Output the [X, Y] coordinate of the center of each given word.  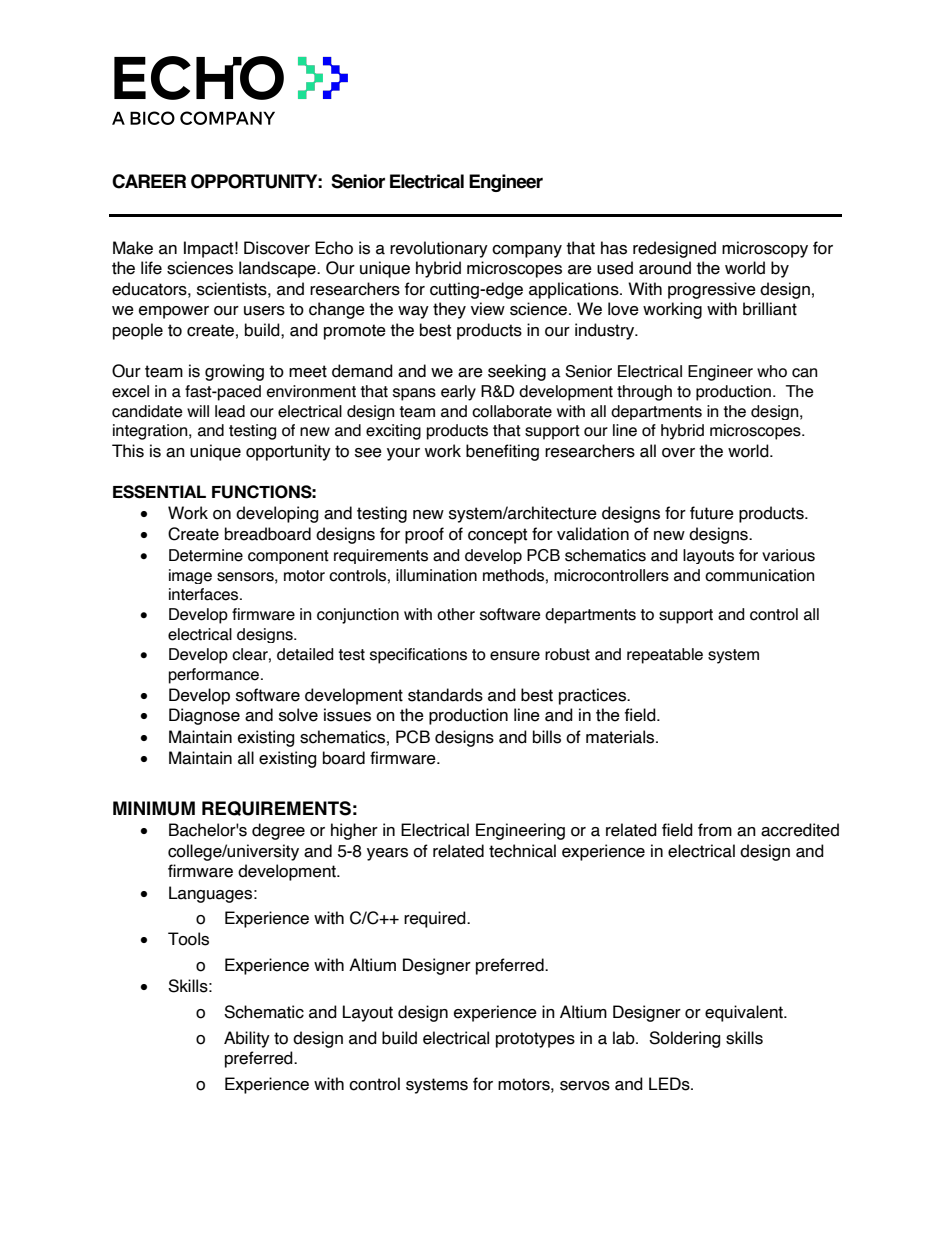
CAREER [149, 181]
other [456, 614]
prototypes [535, 1040]
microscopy [765, 249]
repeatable [665, 656]
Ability [247, 1039]
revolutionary [439, 249]
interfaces [205, 594]
